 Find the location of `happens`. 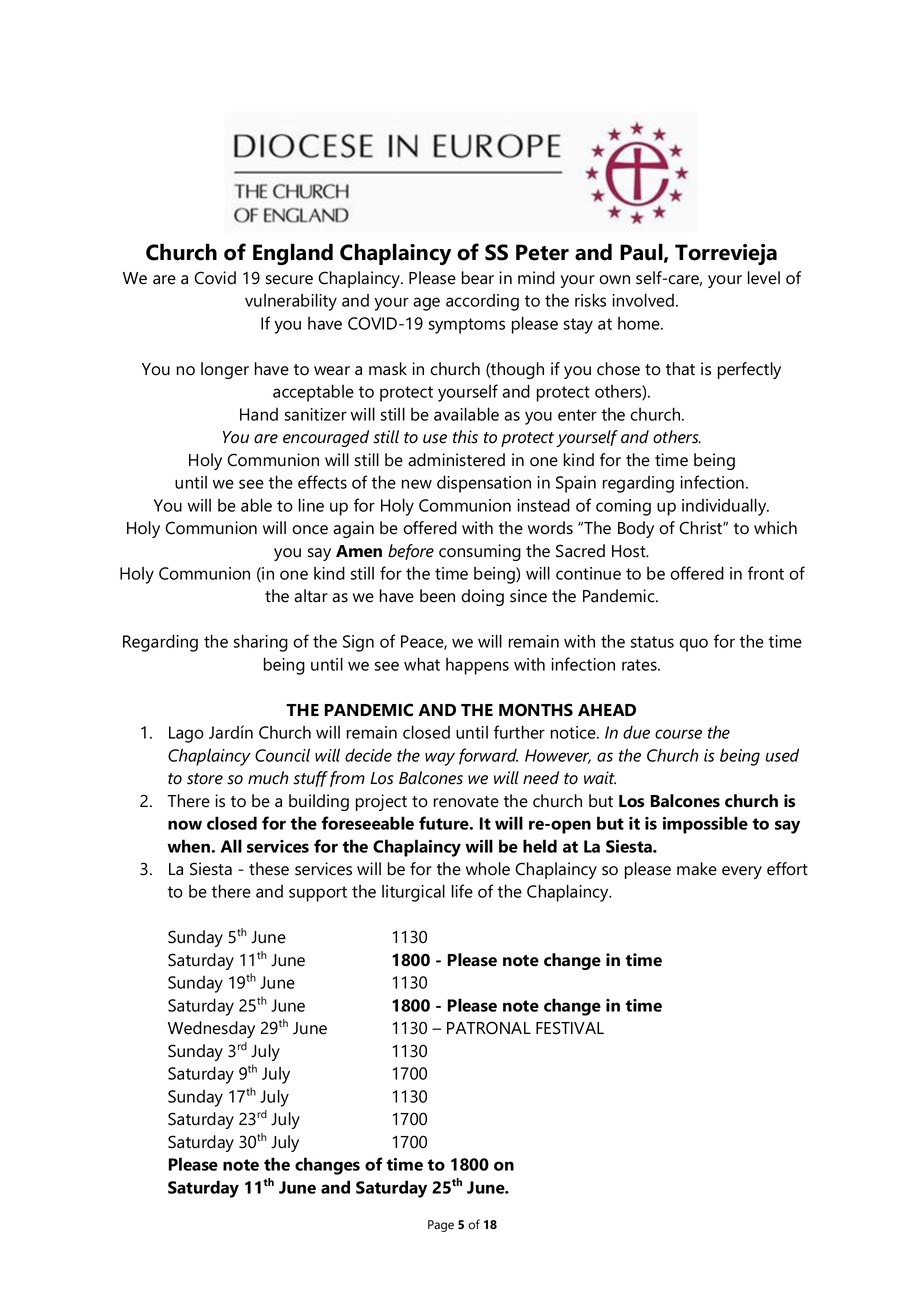

happens is located at coordinates (477, 666).
